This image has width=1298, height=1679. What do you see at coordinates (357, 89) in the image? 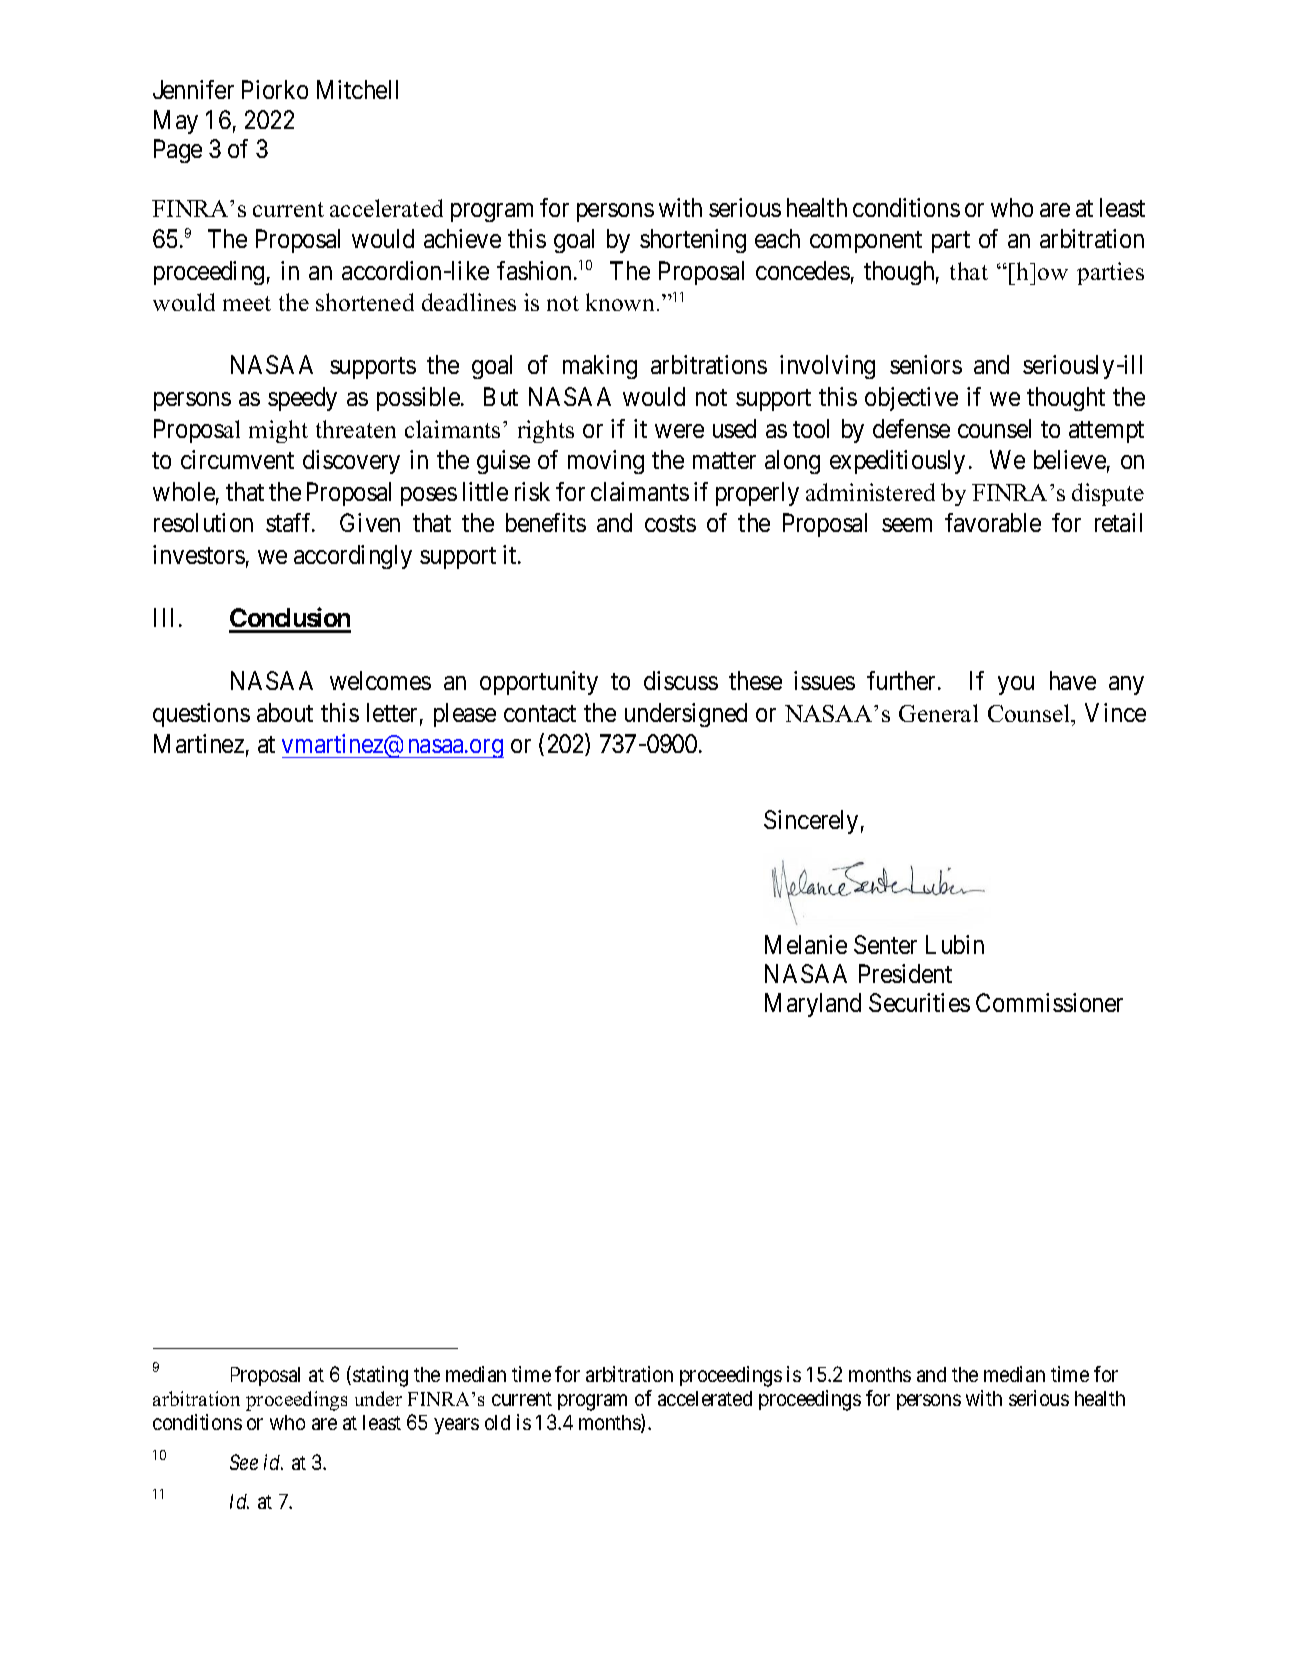
I see `Mitchell` at bounding box center [357, 89].
